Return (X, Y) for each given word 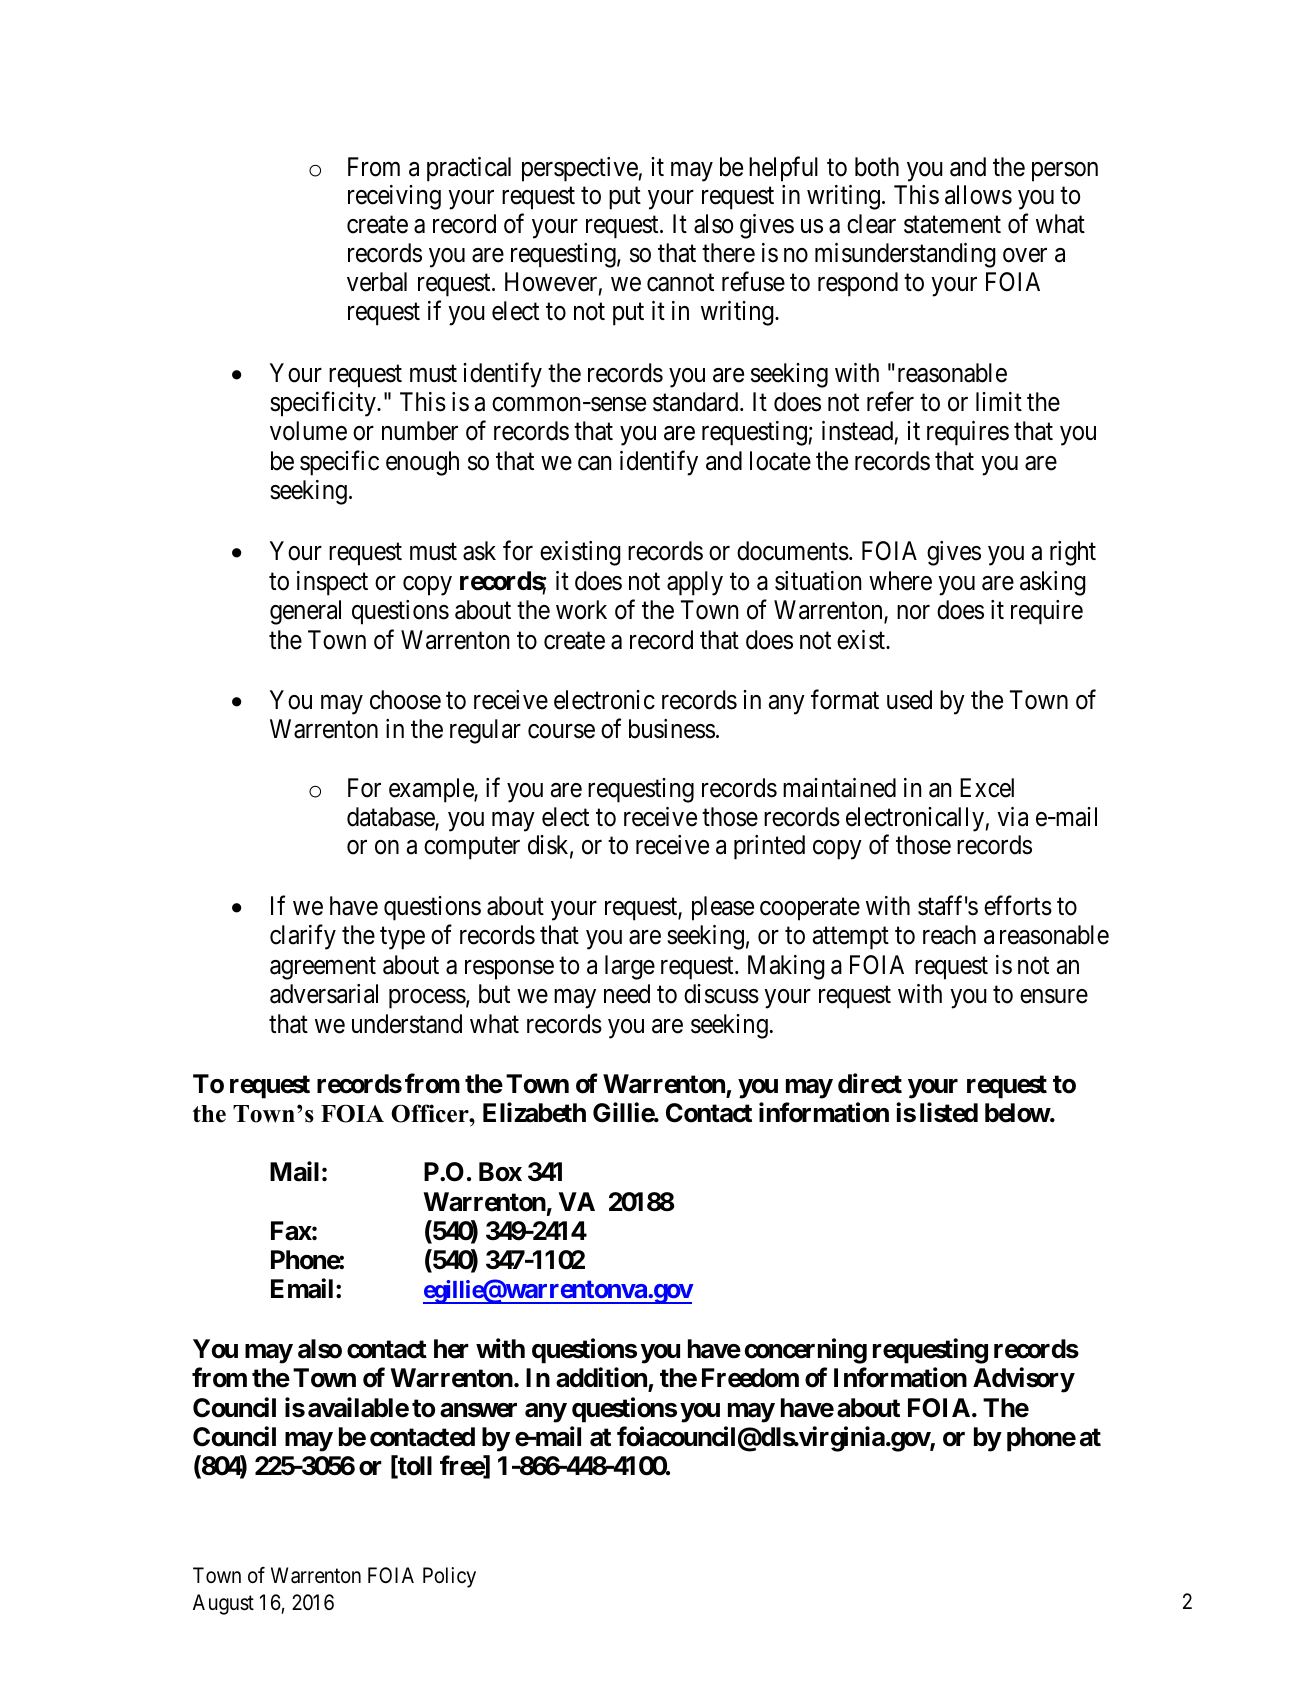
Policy (449, 1577)
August (223, 1604)
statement (952, 225)
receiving (394, 197)
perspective (580, 169)
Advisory (1024, 1380)
